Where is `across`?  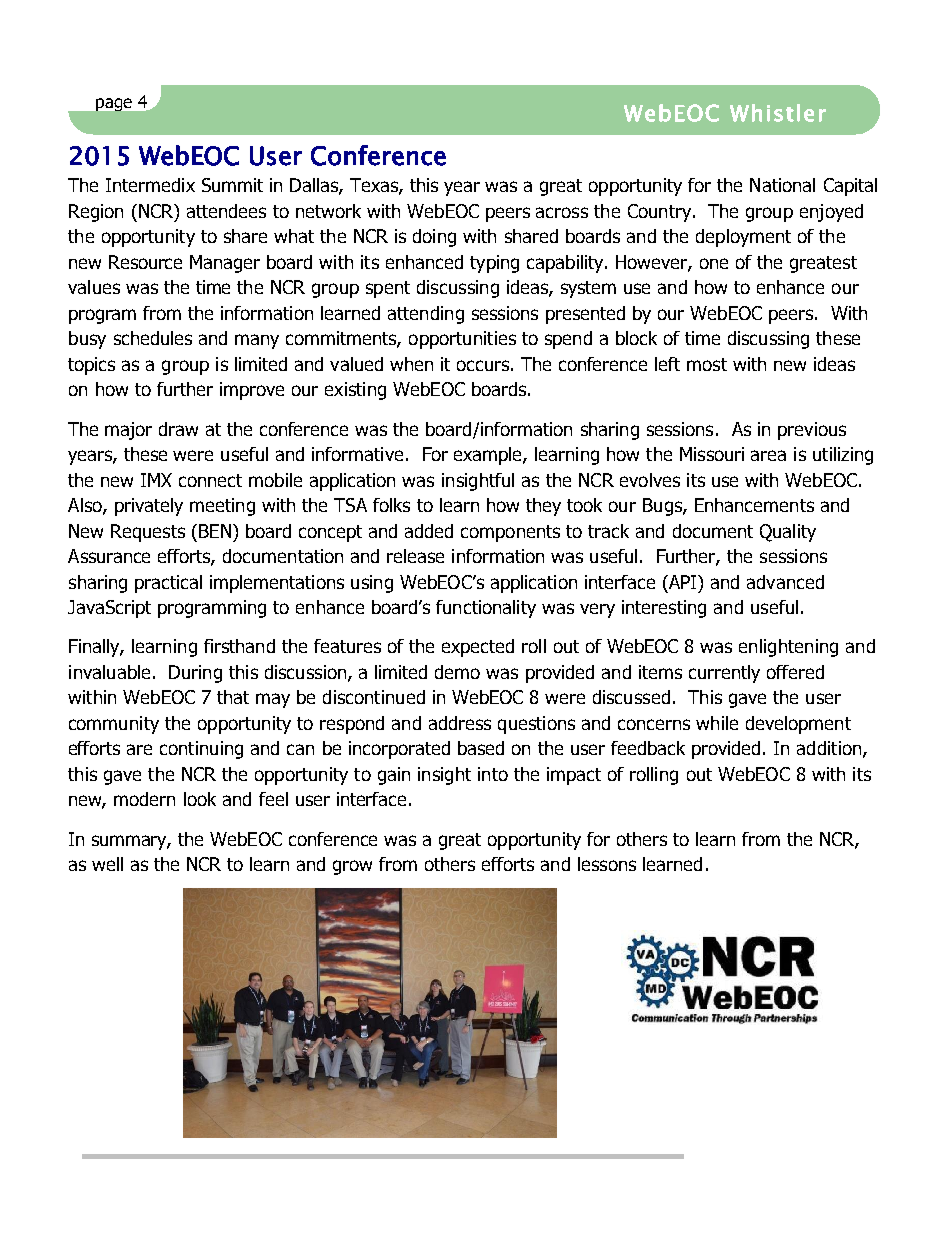 across is located at coordinates (562, 212).
